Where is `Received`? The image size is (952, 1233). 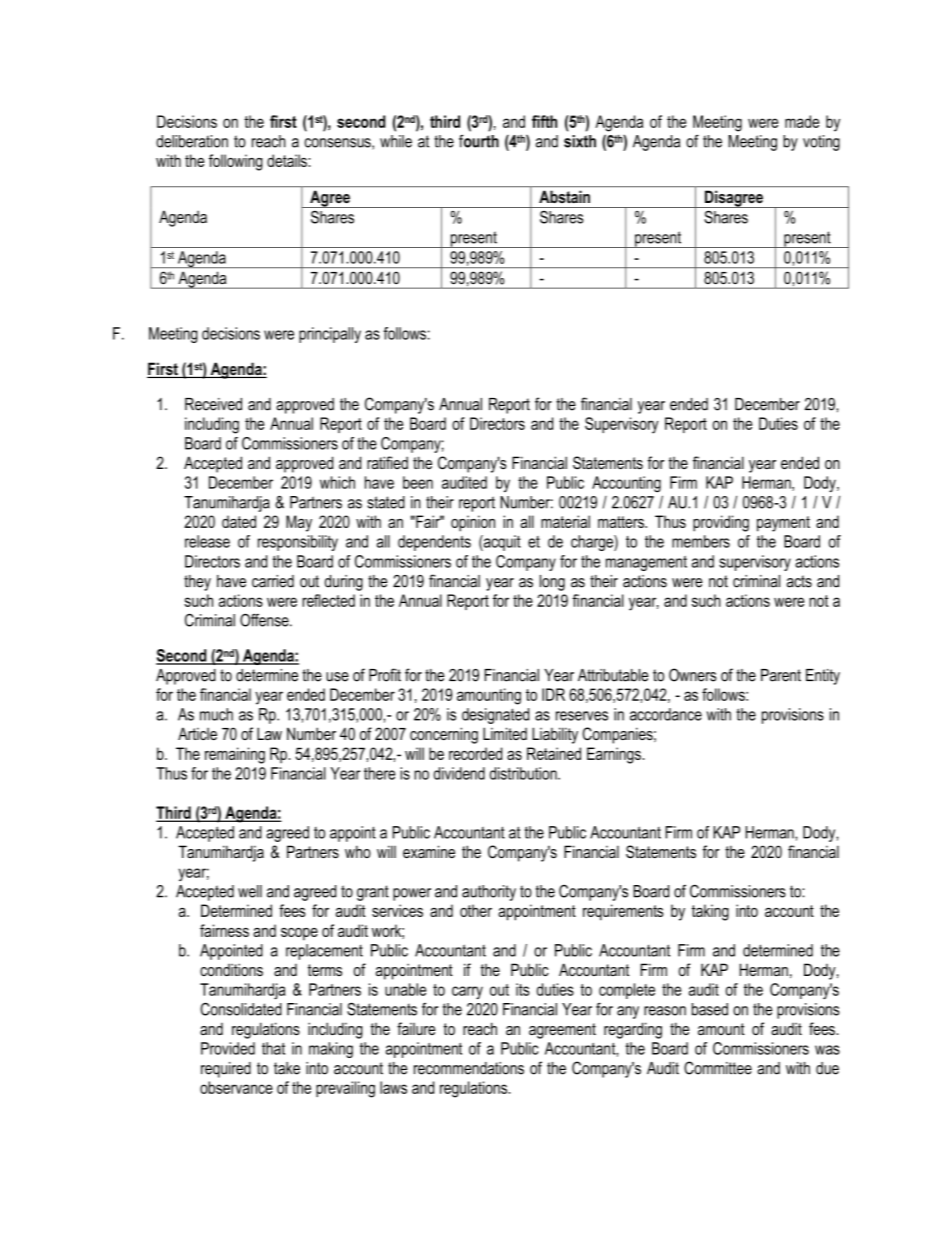 Received is located at coordinates (213, 404).
